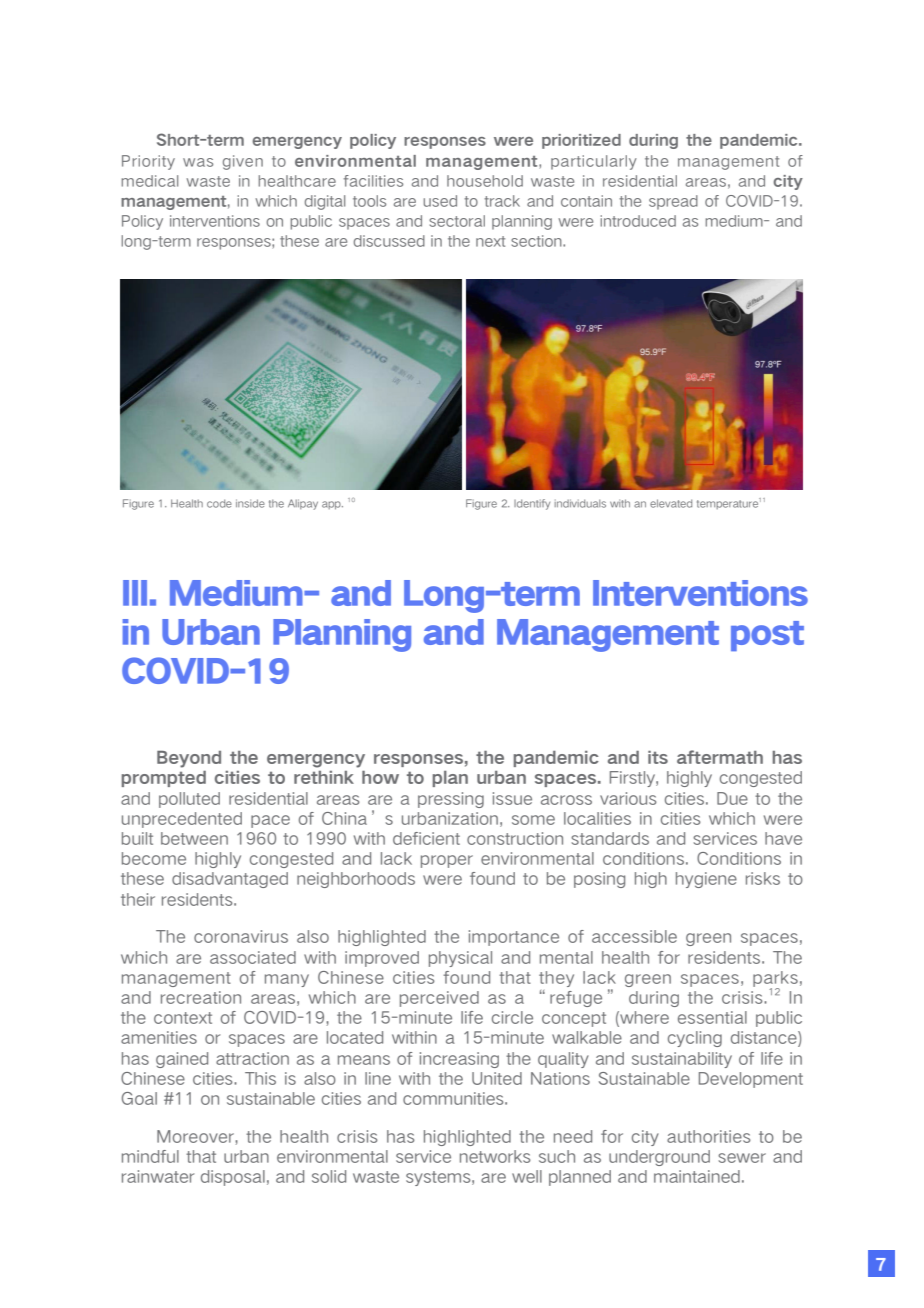  I want to click on elevated, so click(671, 503).
